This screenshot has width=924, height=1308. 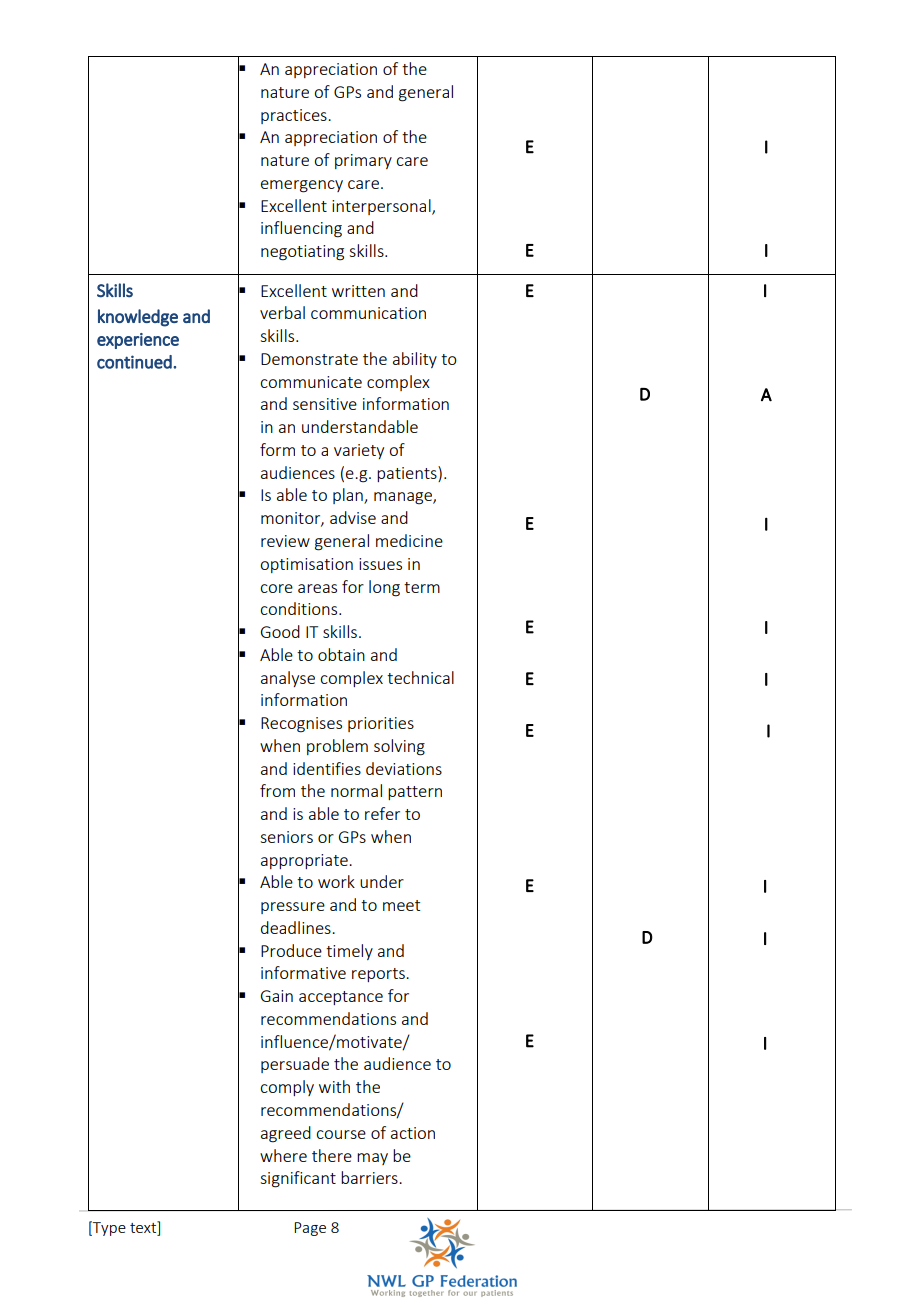 I want to click on barriers, so click(x=370, y=1177).
